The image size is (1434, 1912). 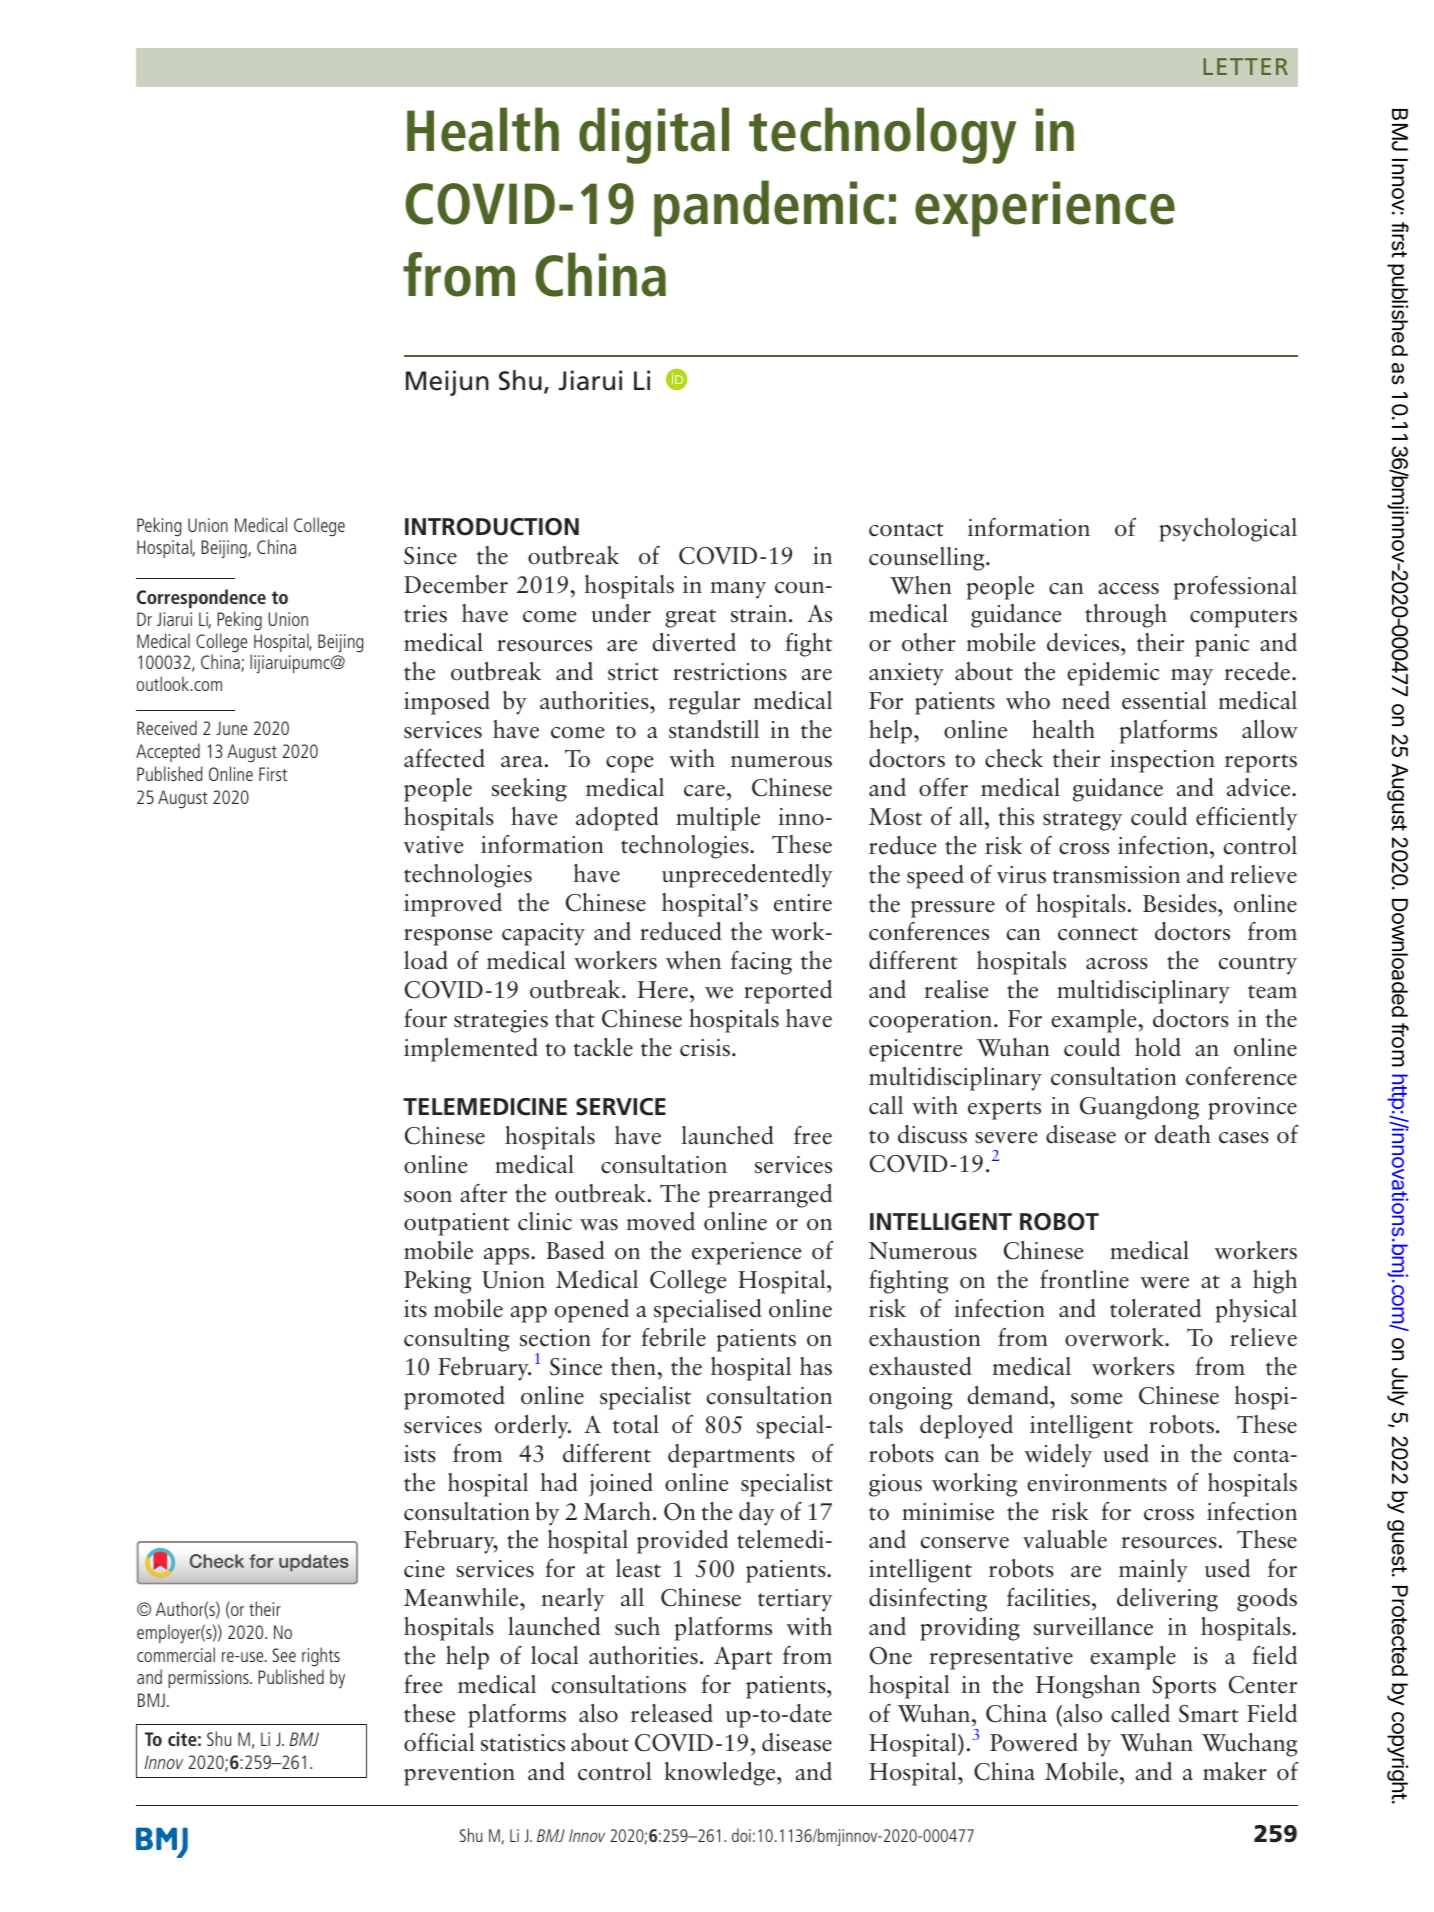 What do you see at coordinates (770, 1196) in the screenshot?
I see `prearranged` at bounding box center [770, 1196].
